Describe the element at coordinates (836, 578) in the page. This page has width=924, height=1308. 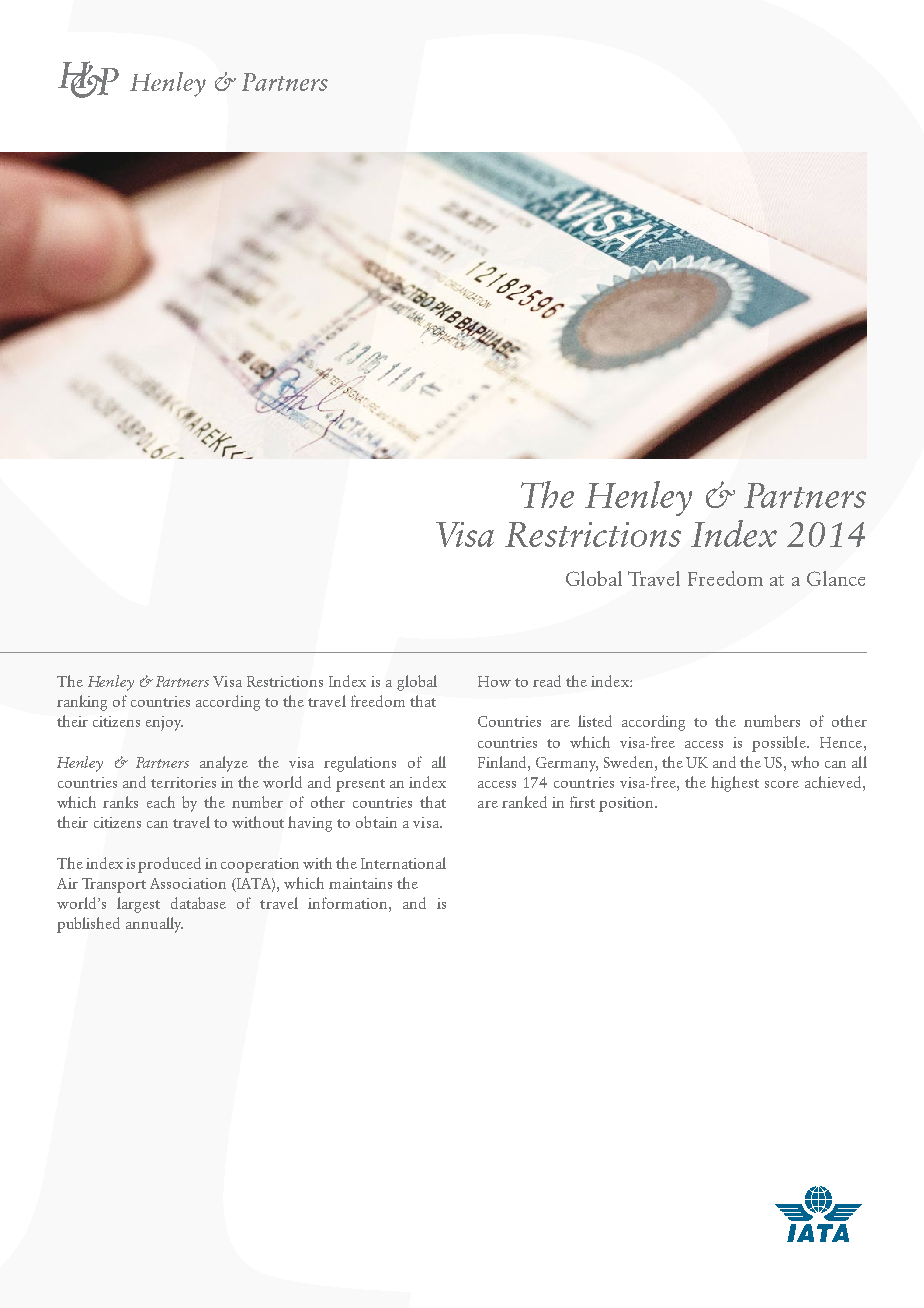
I see `Glance` at that location.
